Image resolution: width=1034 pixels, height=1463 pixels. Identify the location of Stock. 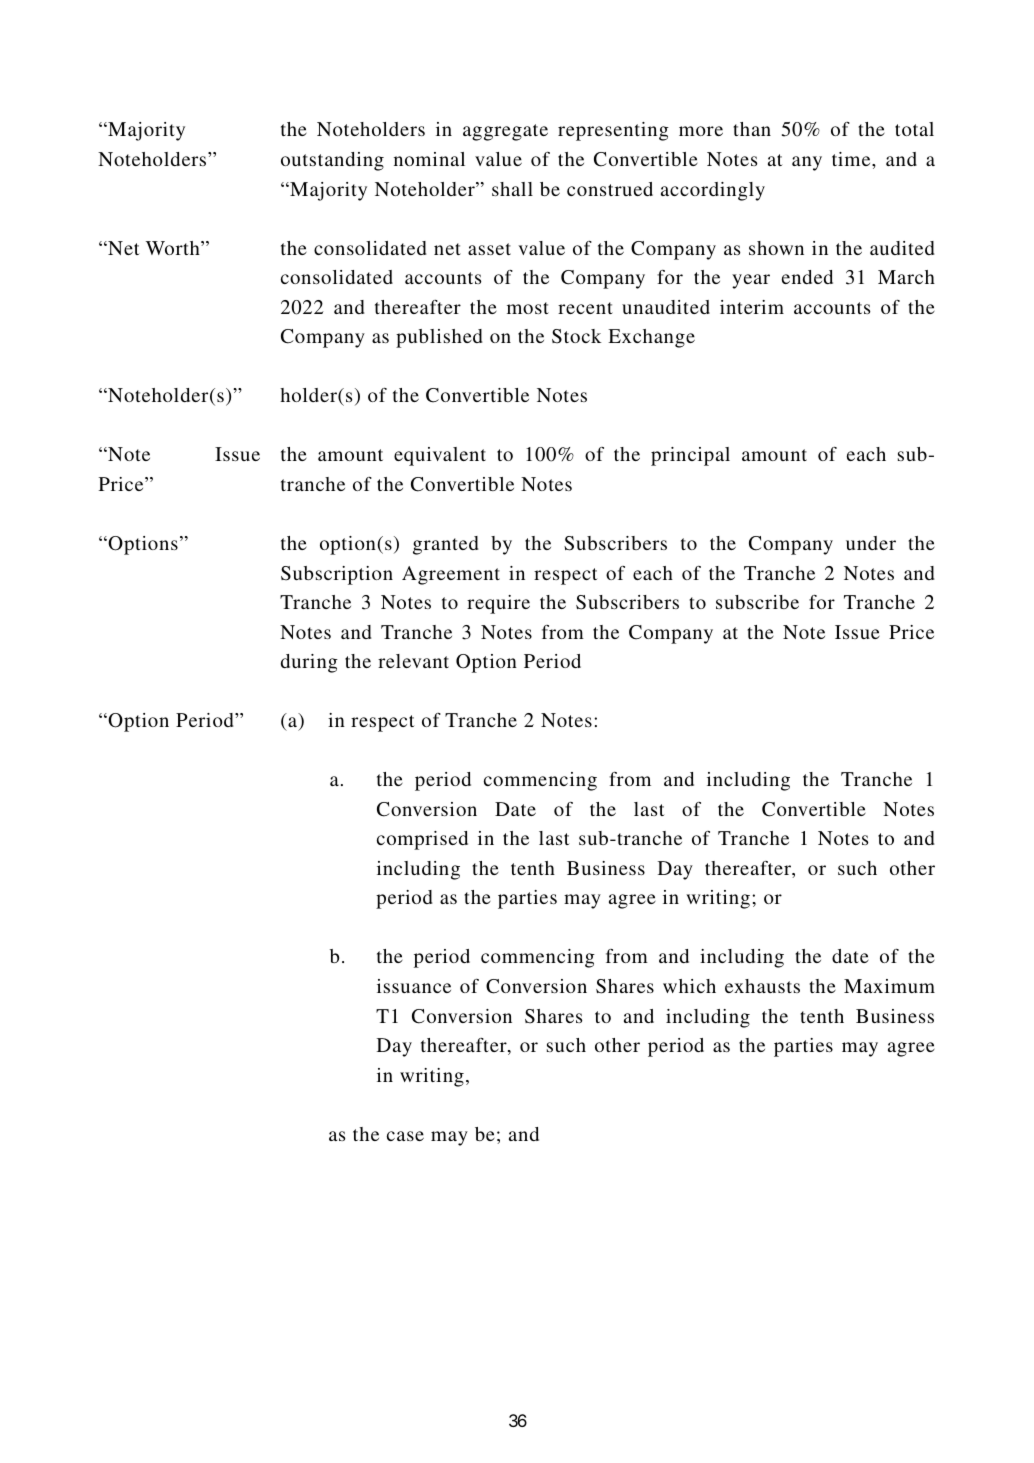
(577, 336).
